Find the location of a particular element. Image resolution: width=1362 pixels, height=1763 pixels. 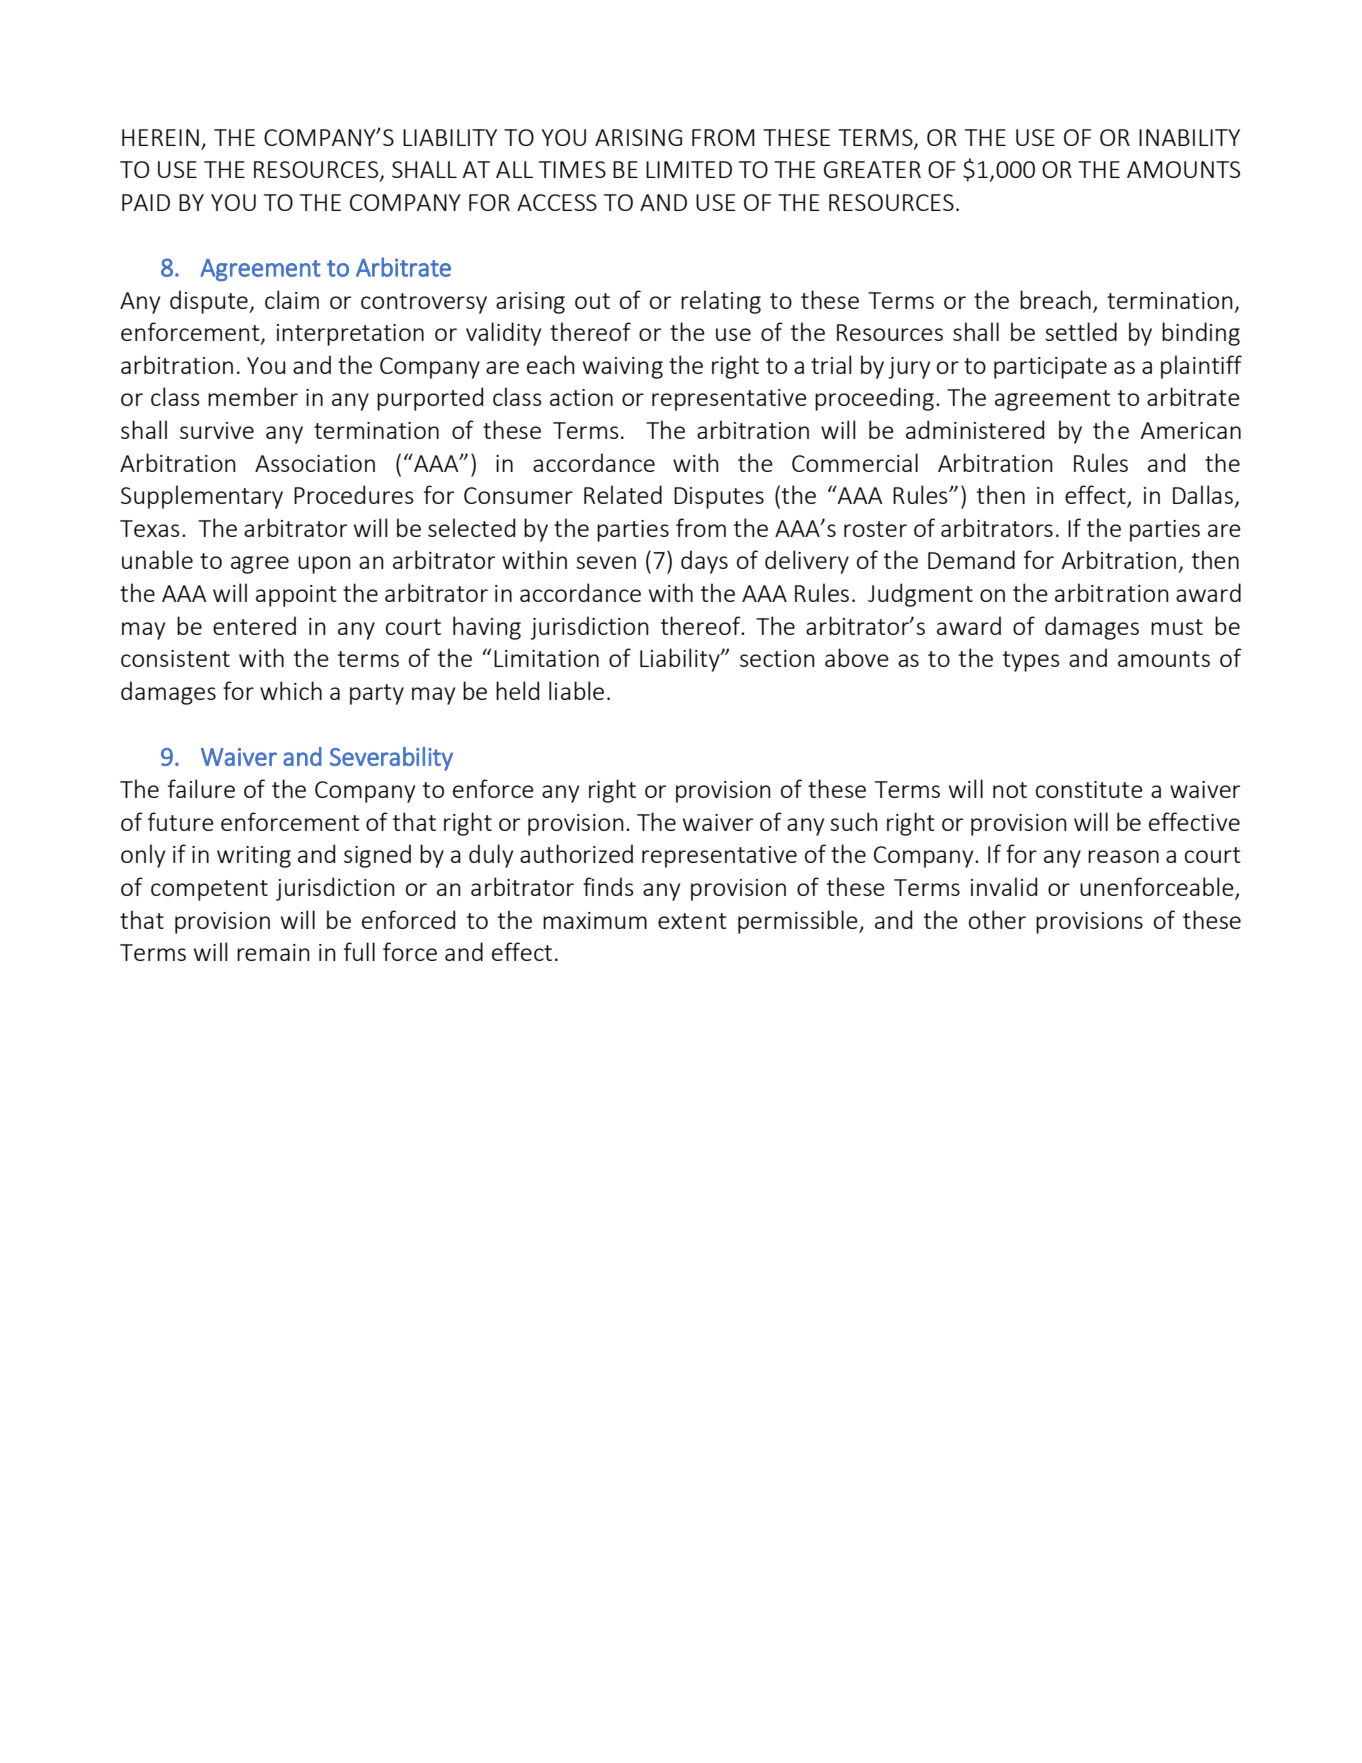

remain is located at coordinates (273, 952).
